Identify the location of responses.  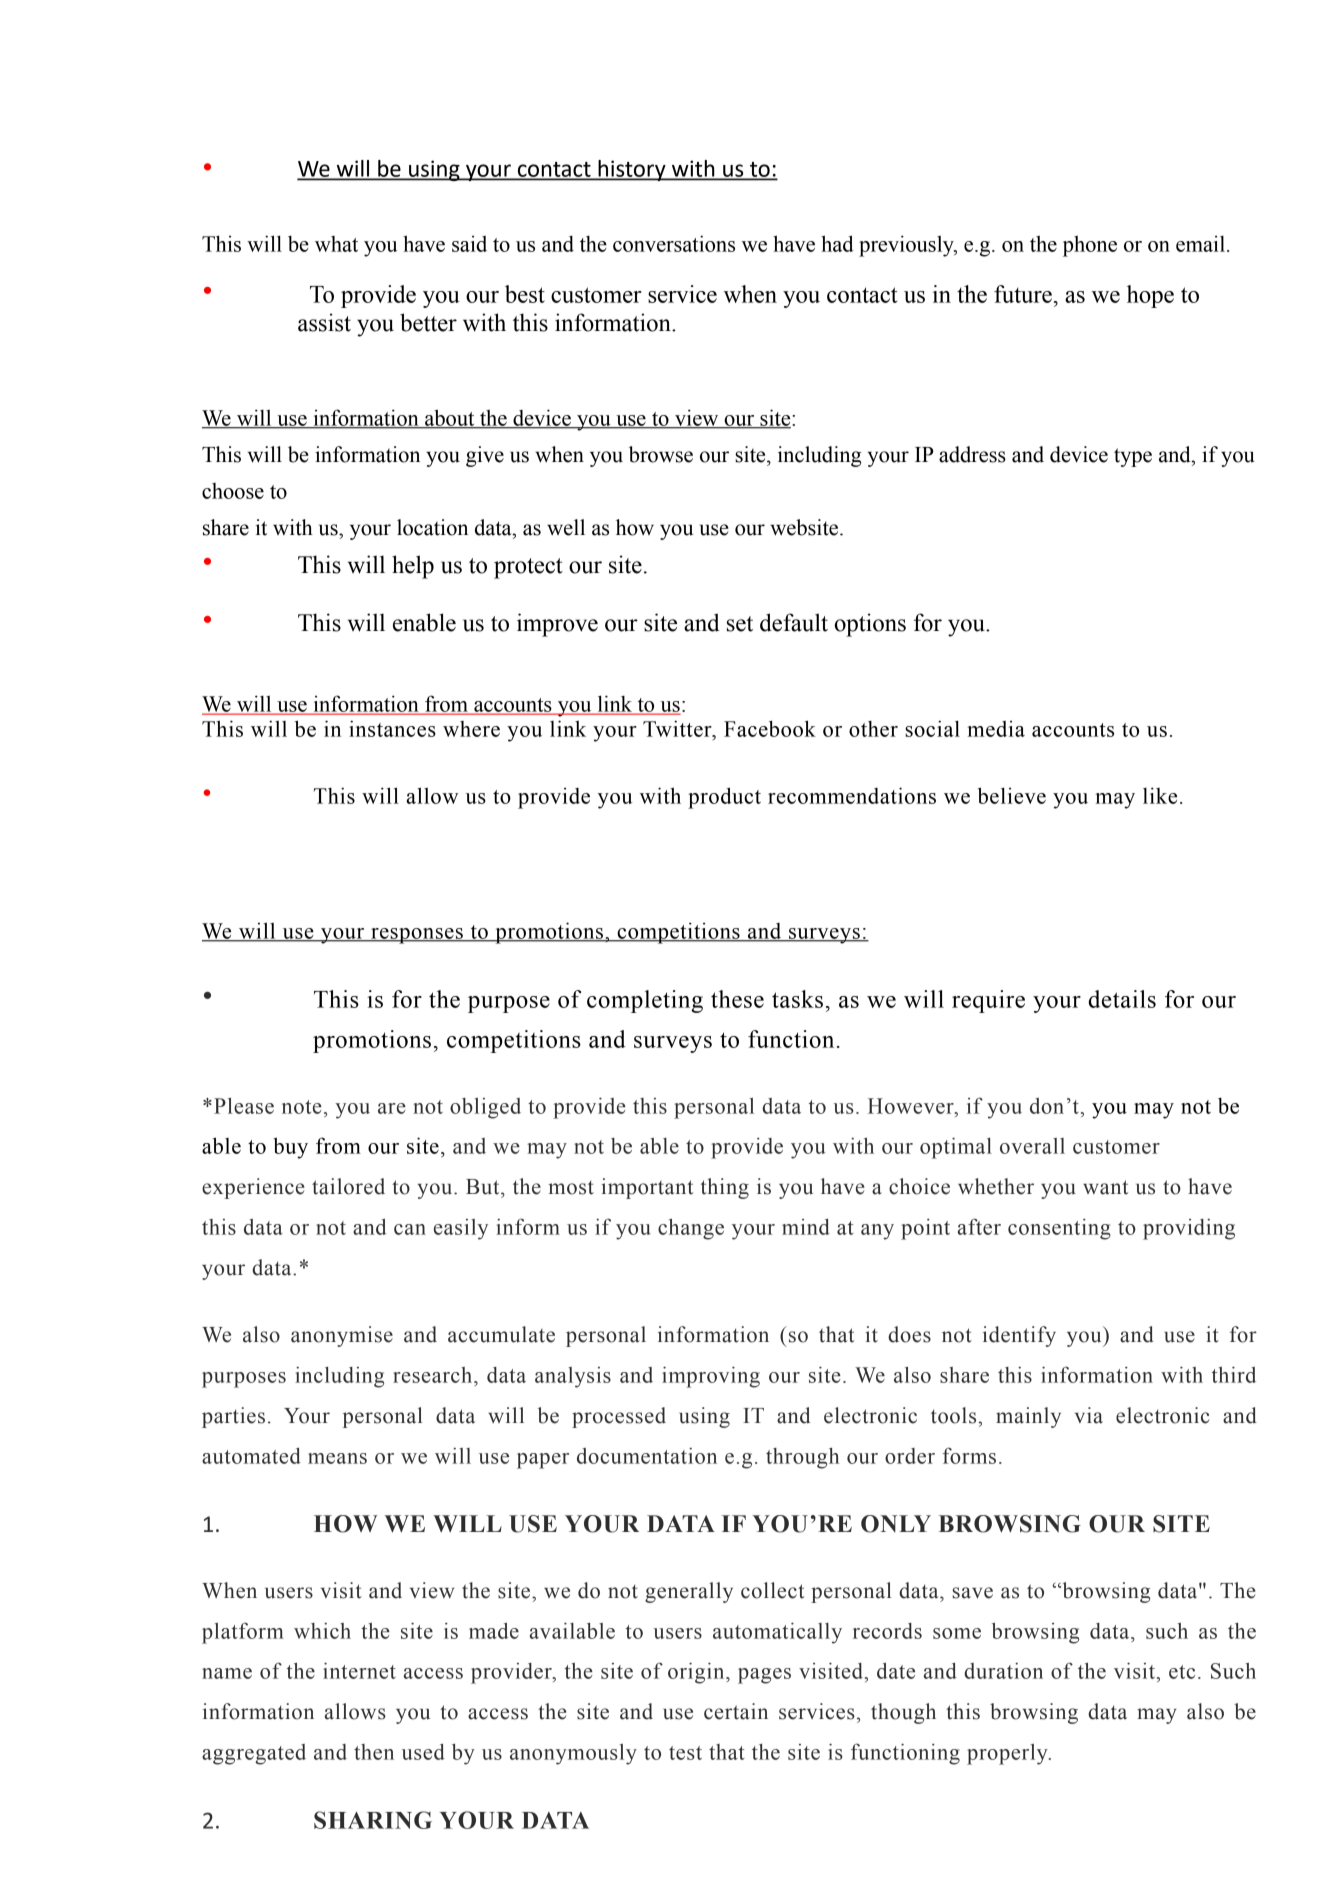
(417, 936).
